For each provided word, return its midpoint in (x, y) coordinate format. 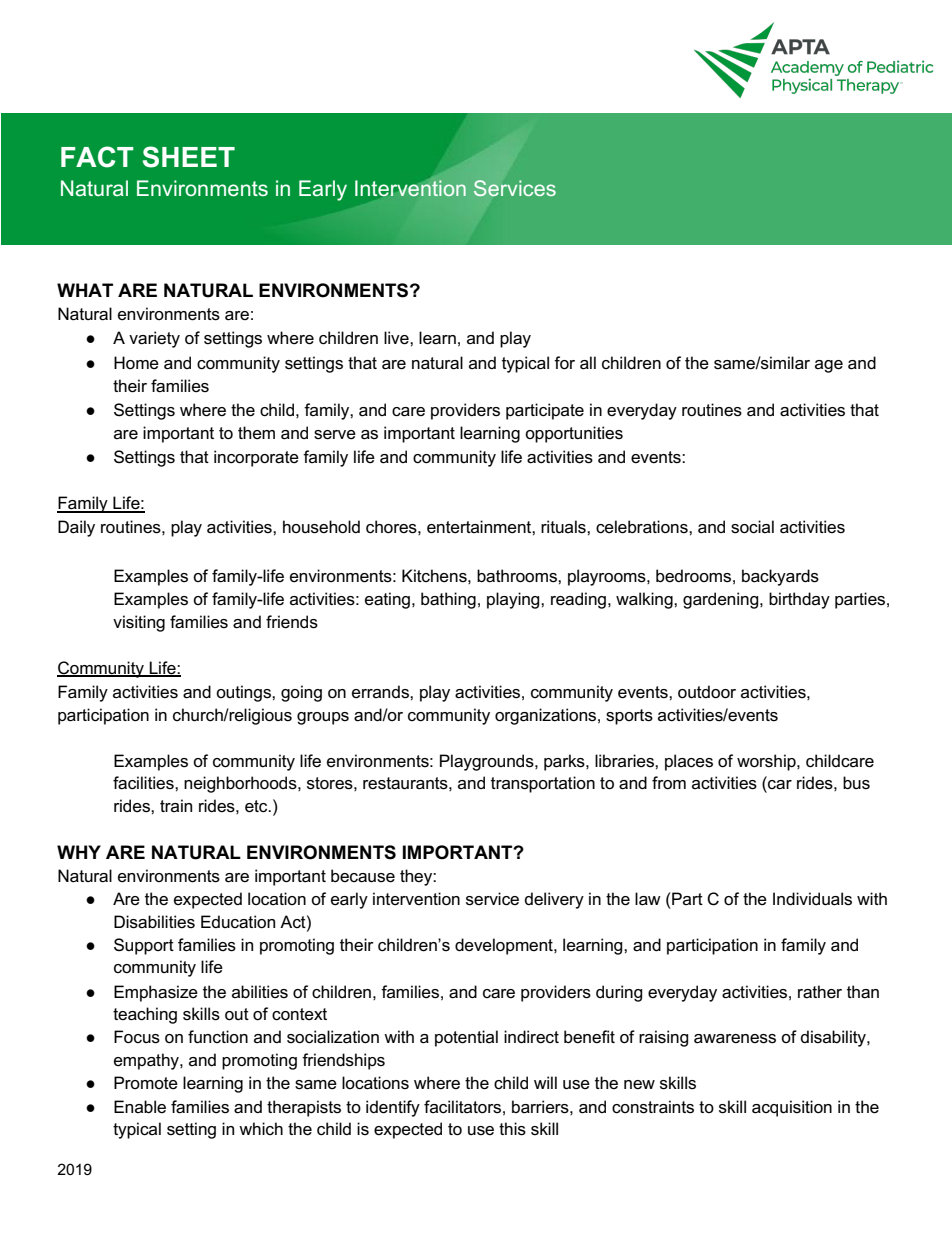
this (512, 1129)
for (564, 363)
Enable (140, 1106)
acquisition (792, 1108)
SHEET (189, 157)
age (829, 366)
